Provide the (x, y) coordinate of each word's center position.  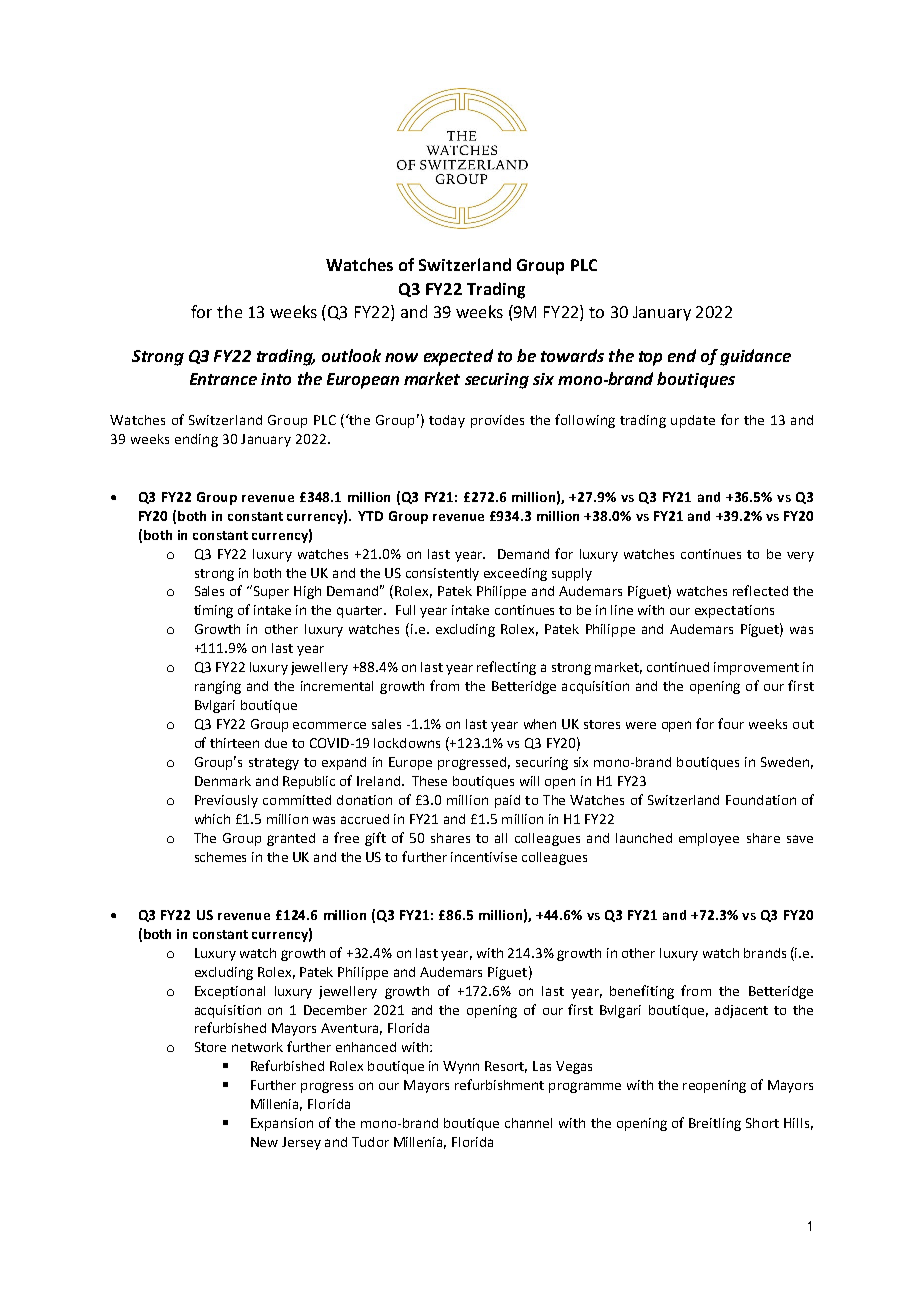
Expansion (282, 1124)
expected (458, 357)
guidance (755, 357)
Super (270, 592)
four (731, 723)
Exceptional (230, 992)
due (276, 743)
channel (528, 1123)
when (540, 724)
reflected (760, 590)
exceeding (515, 574)
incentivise (484, 857)
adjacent (741, 1011)
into (276, 379)
